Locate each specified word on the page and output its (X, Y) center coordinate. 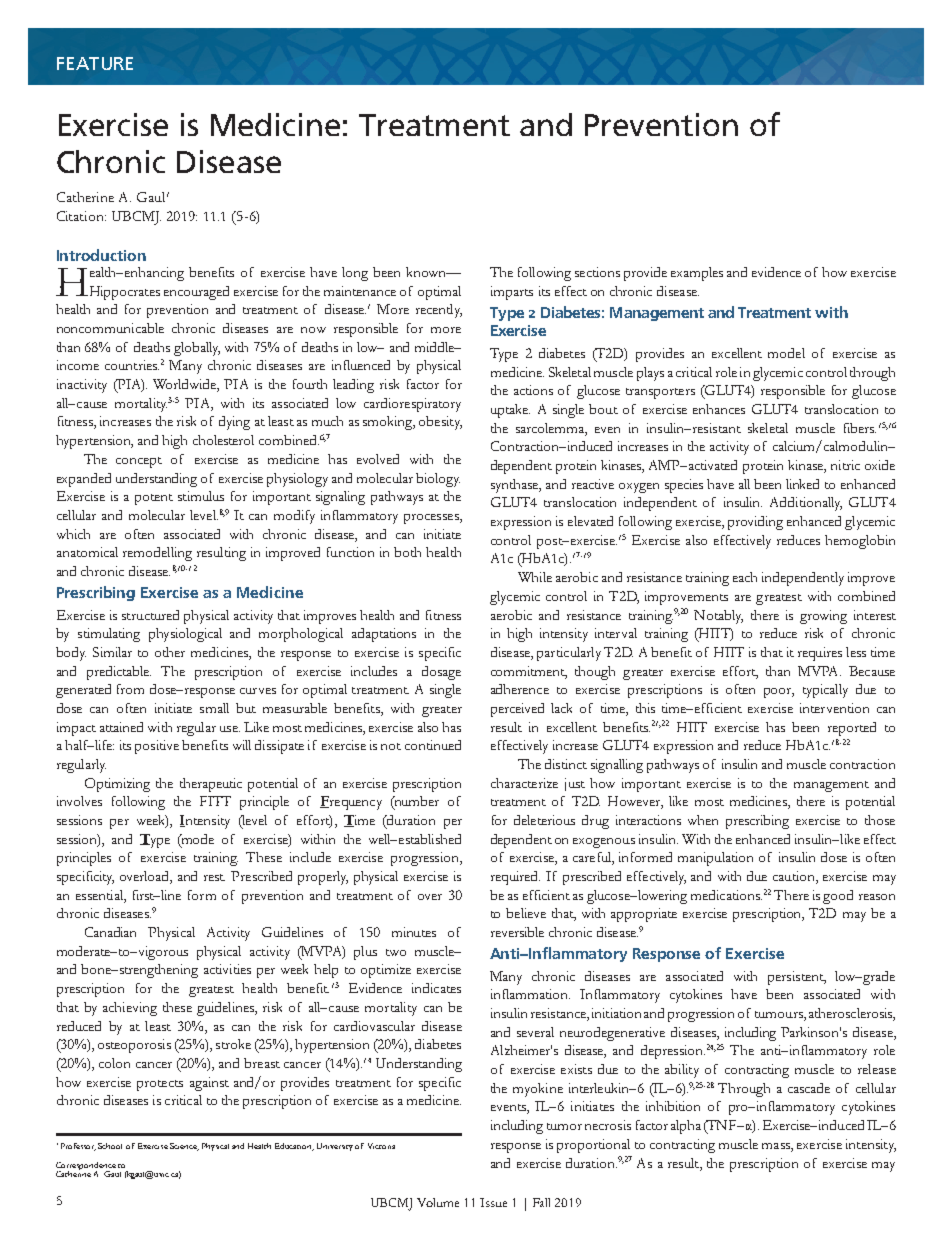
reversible (517, 932)
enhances (719, 409)
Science (184, 1147)
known (427, 272)
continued (433, 745)
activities (227, 969)
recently (439, 311)
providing (755, 523)
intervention (834, 708)
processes (432, 519)
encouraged (196, 293)
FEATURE (95, 63)
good (838, 897)
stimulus (201, 496)
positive (157, 747)
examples (697, 274)
